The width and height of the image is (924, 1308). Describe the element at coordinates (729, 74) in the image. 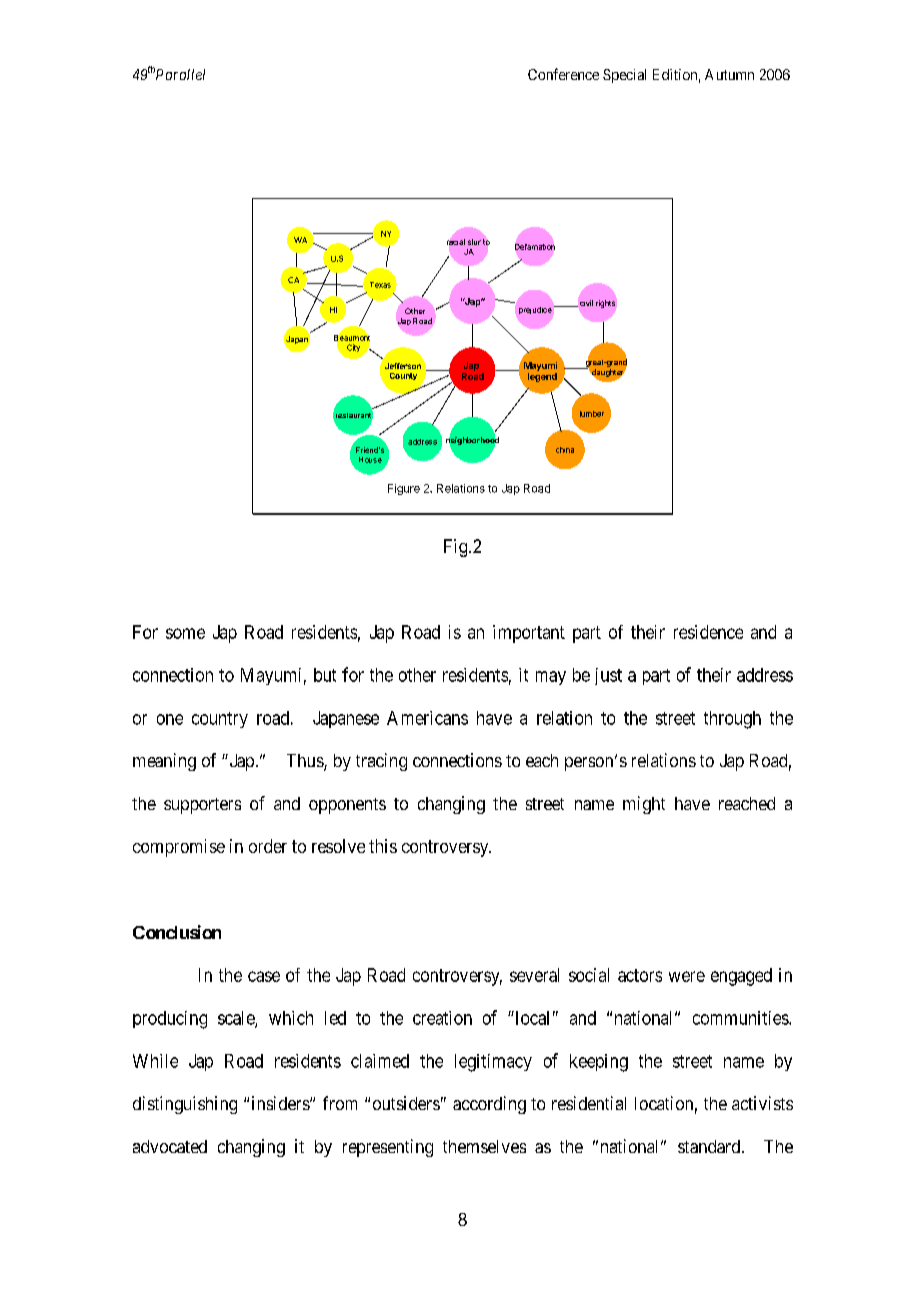

I see `Autumn` at that location.
